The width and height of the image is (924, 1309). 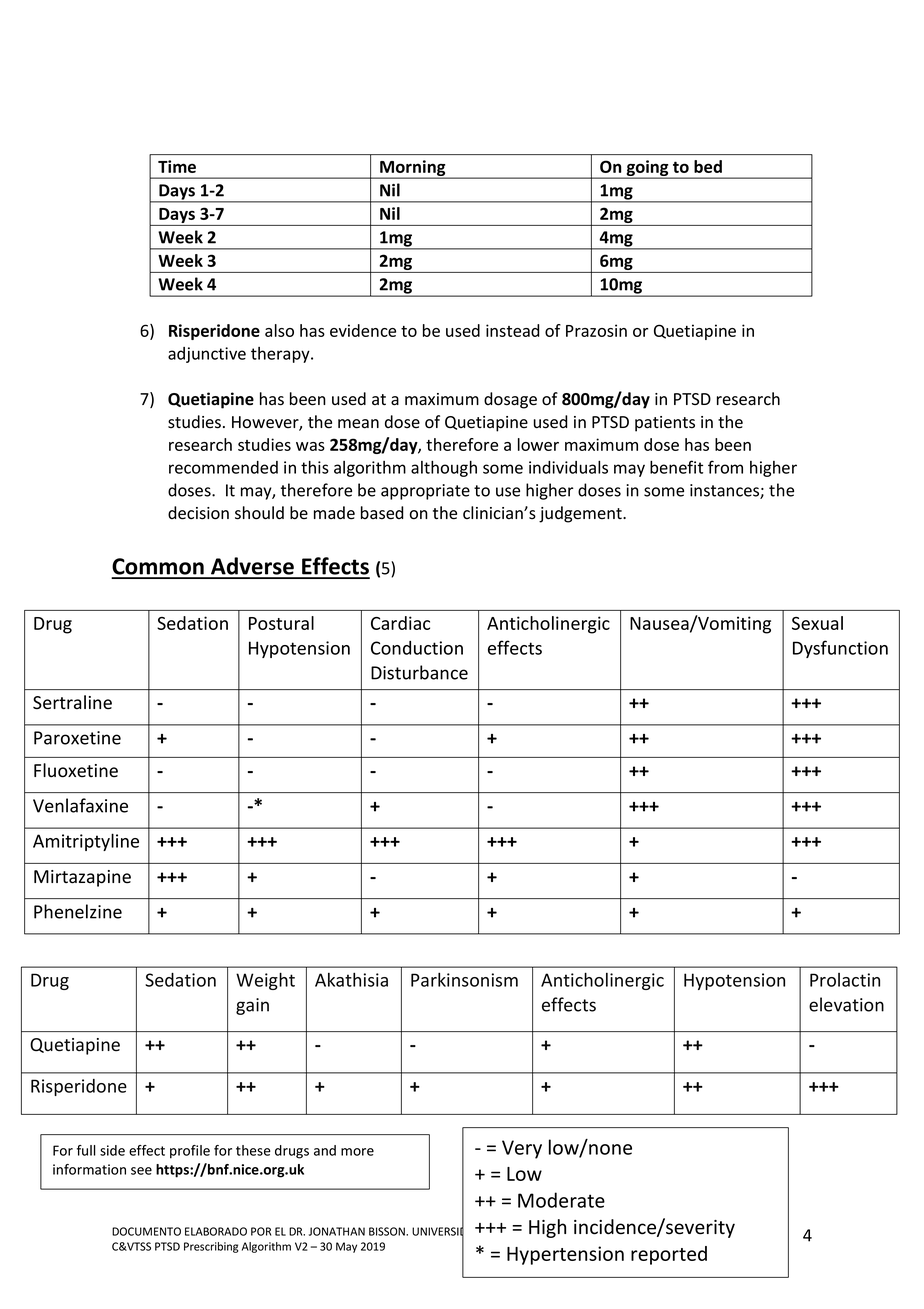 I want to click on Parkinsonism, so click(x=464, y=979).
